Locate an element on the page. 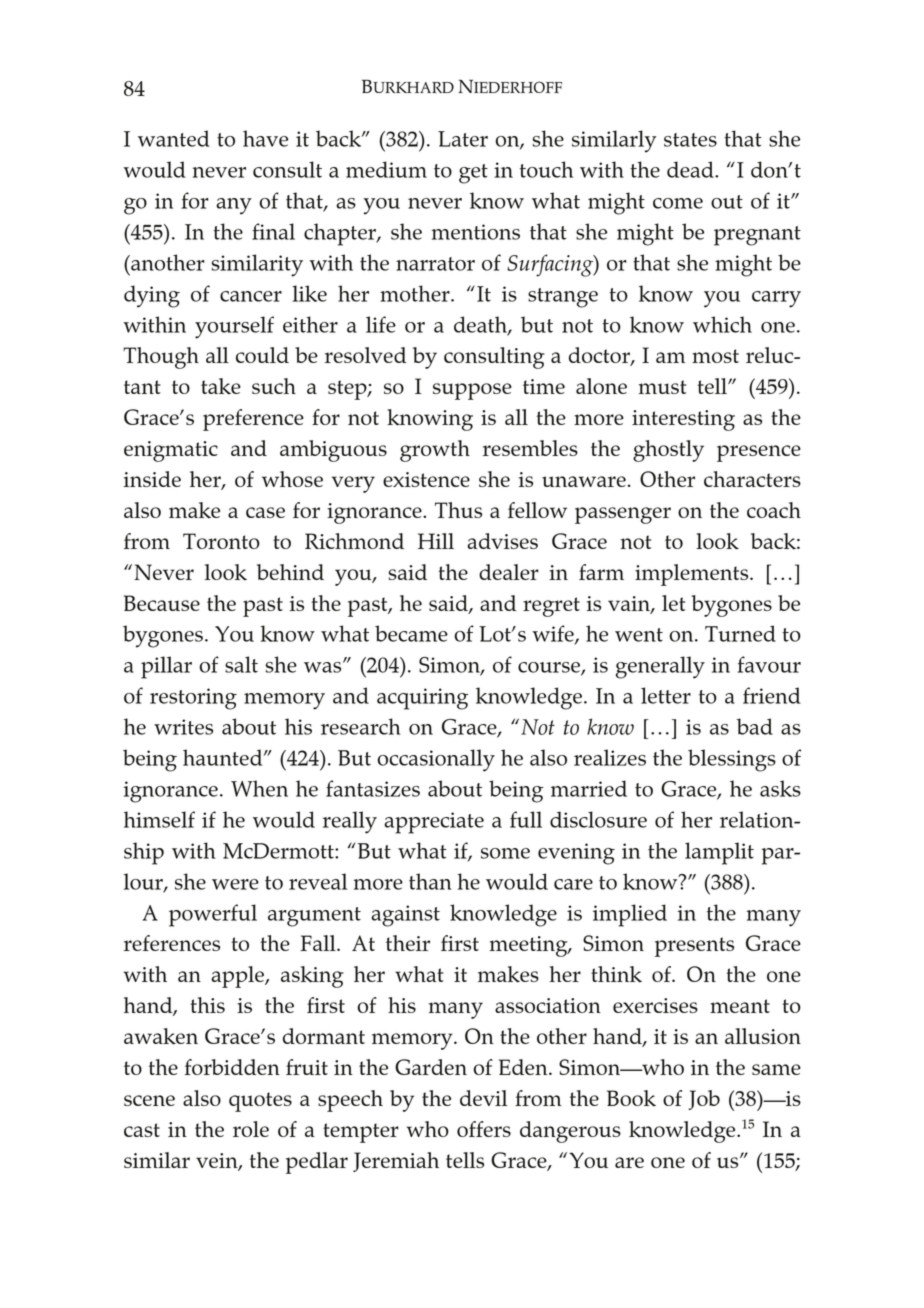 The image size is (924, 1308). Turned is located at coordinates (740, 633).
